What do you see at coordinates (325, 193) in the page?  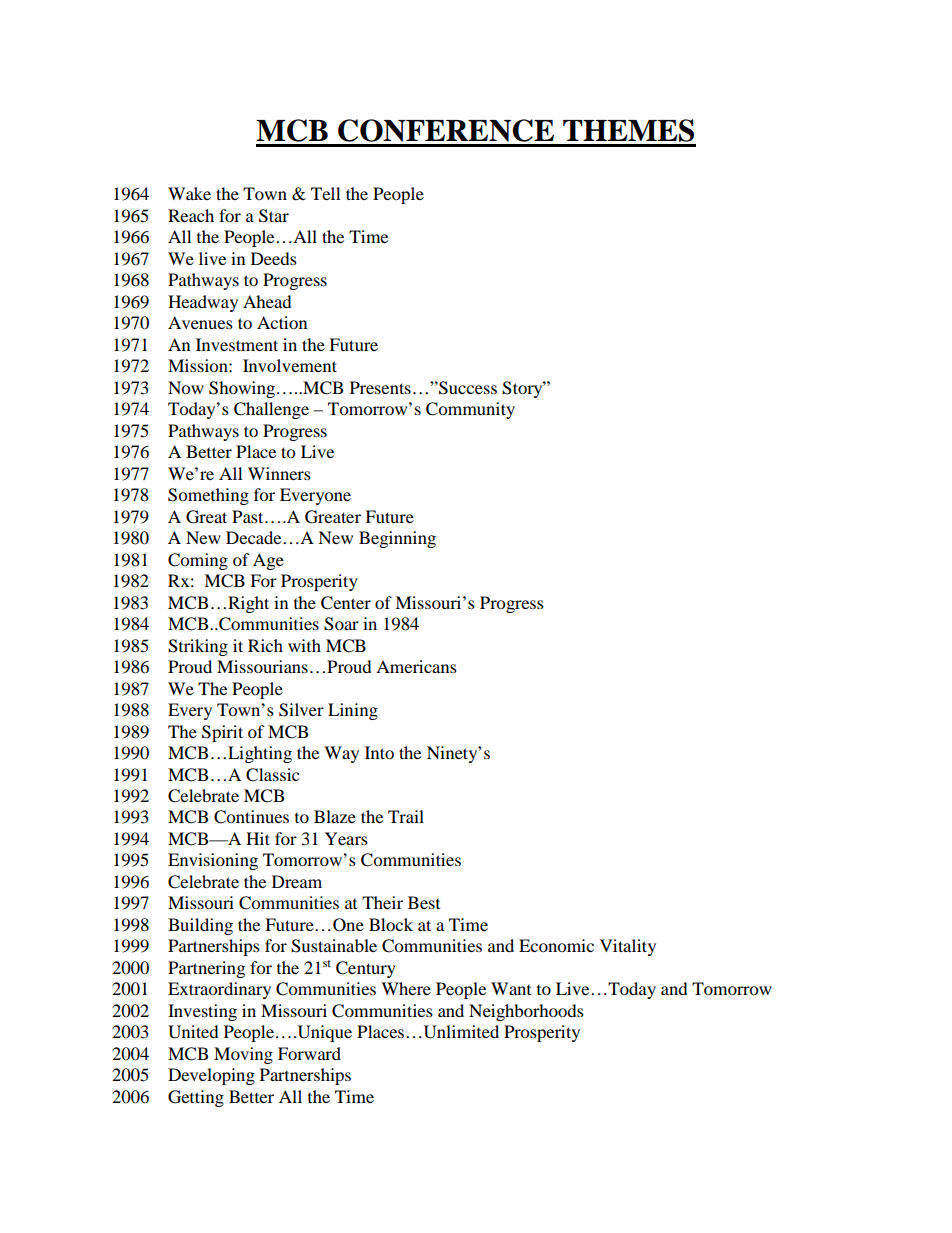 I see `Tell` at bounding box center [325, 193].
